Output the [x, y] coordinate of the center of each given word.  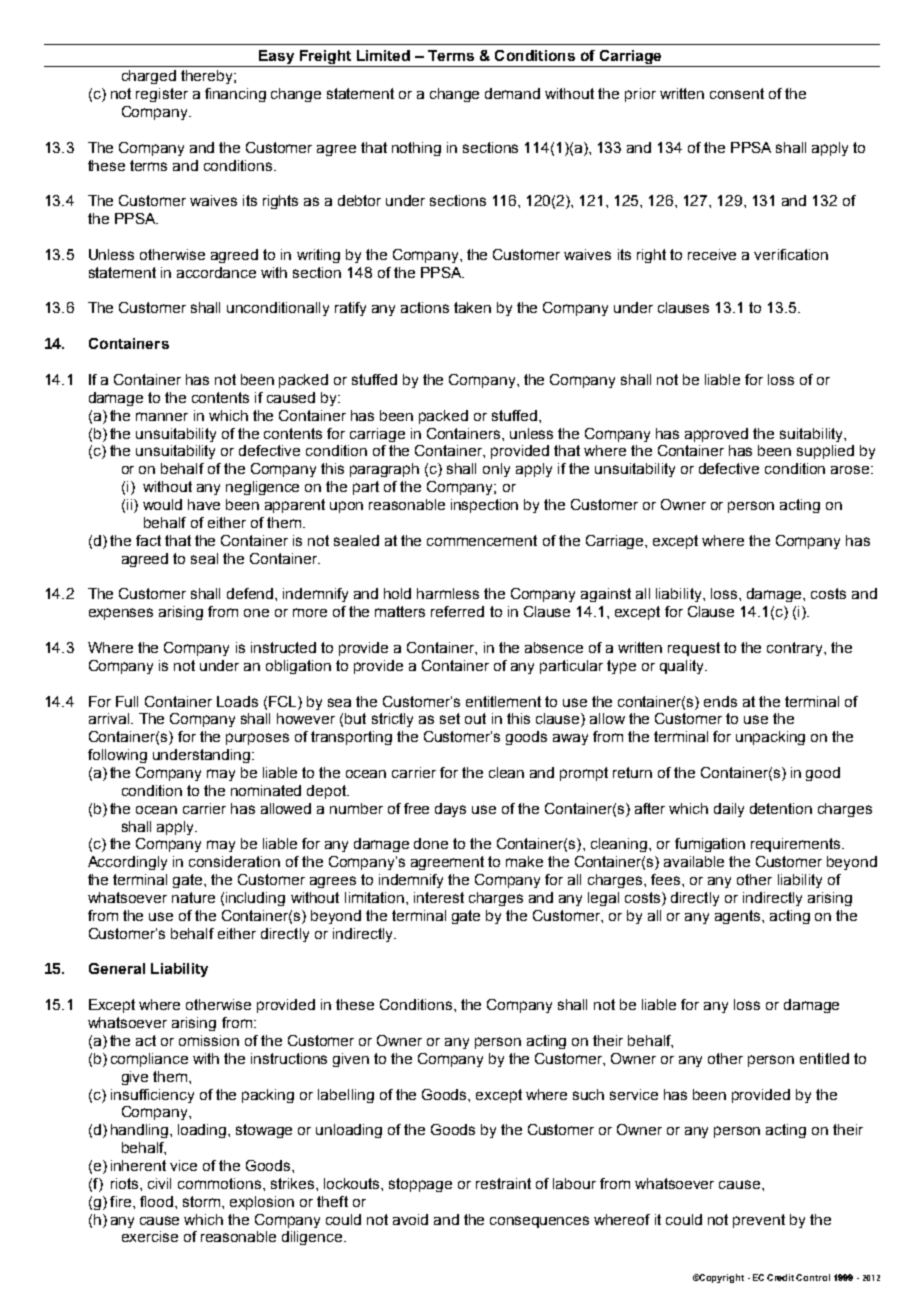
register [162, 95]
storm [203, 1201]
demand [512, 93]
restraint [503, 1183]
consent [737, 93]
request [694, 649]
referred [457, 611]
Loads [237, 701]
